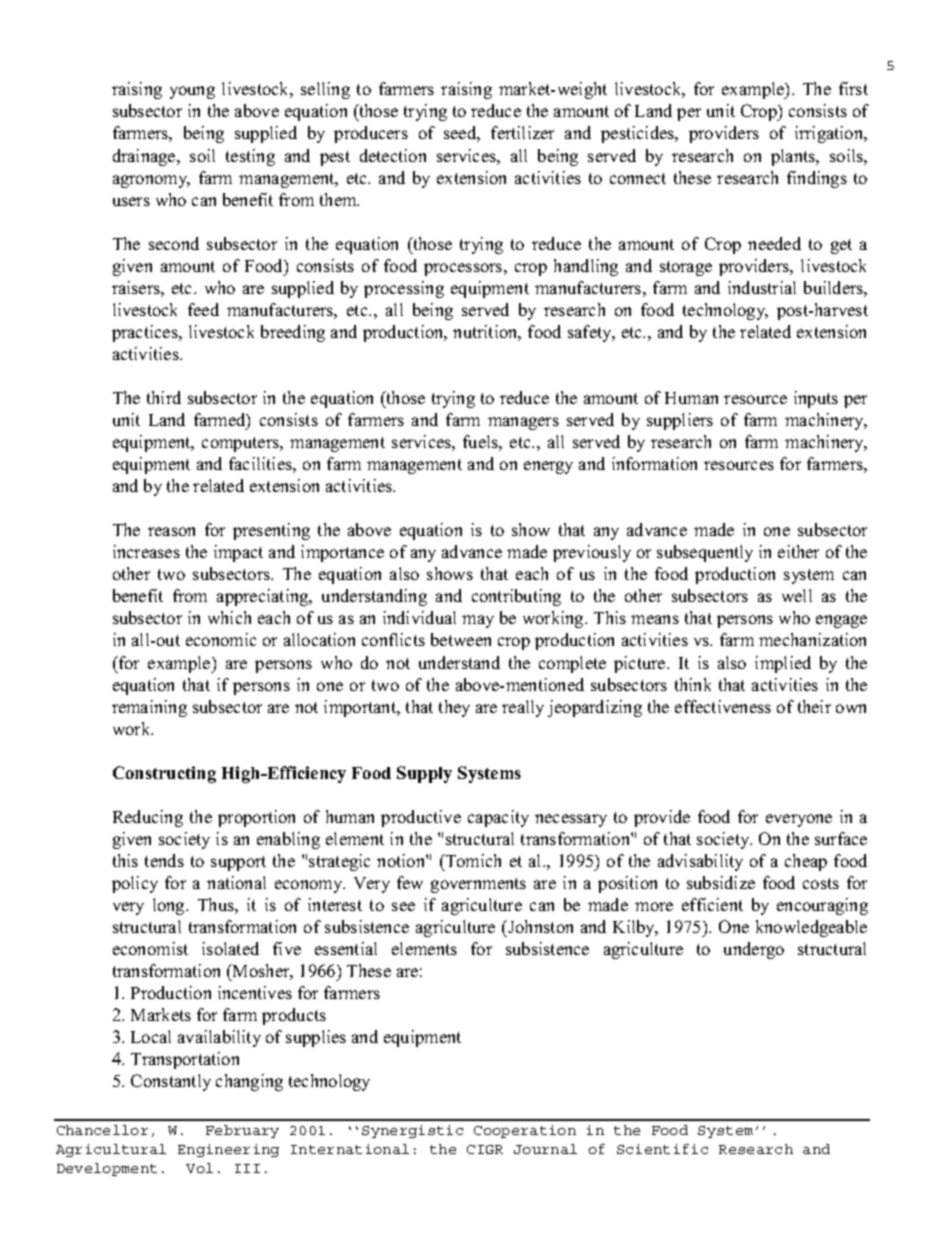 The width and height of the screenshot is (952, 1233). What do you see at coordinates (522, 132) in the screenshot?
I see `fertilizer` at bounding box center [522, 132].
